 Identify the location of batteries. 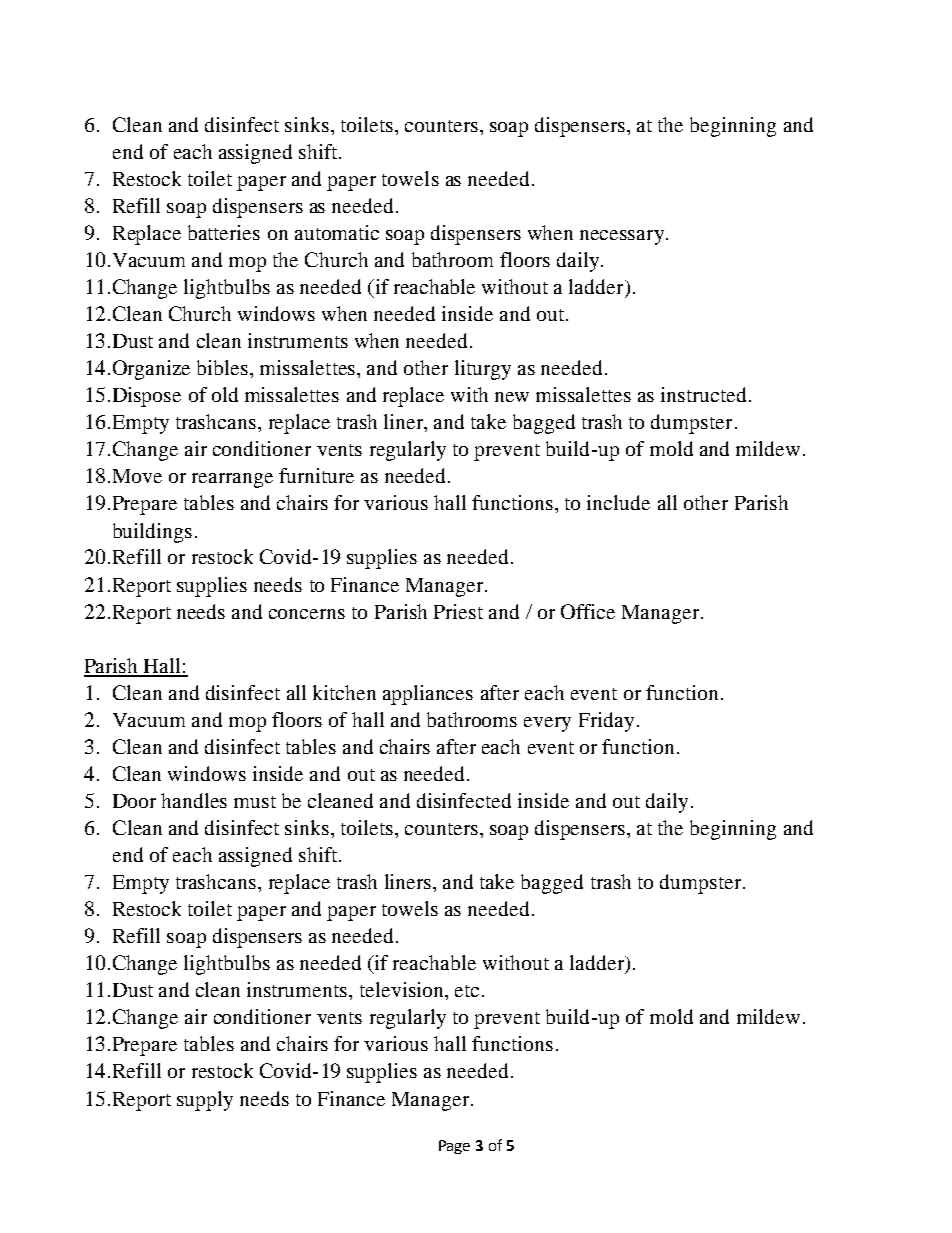
(224, 232).
